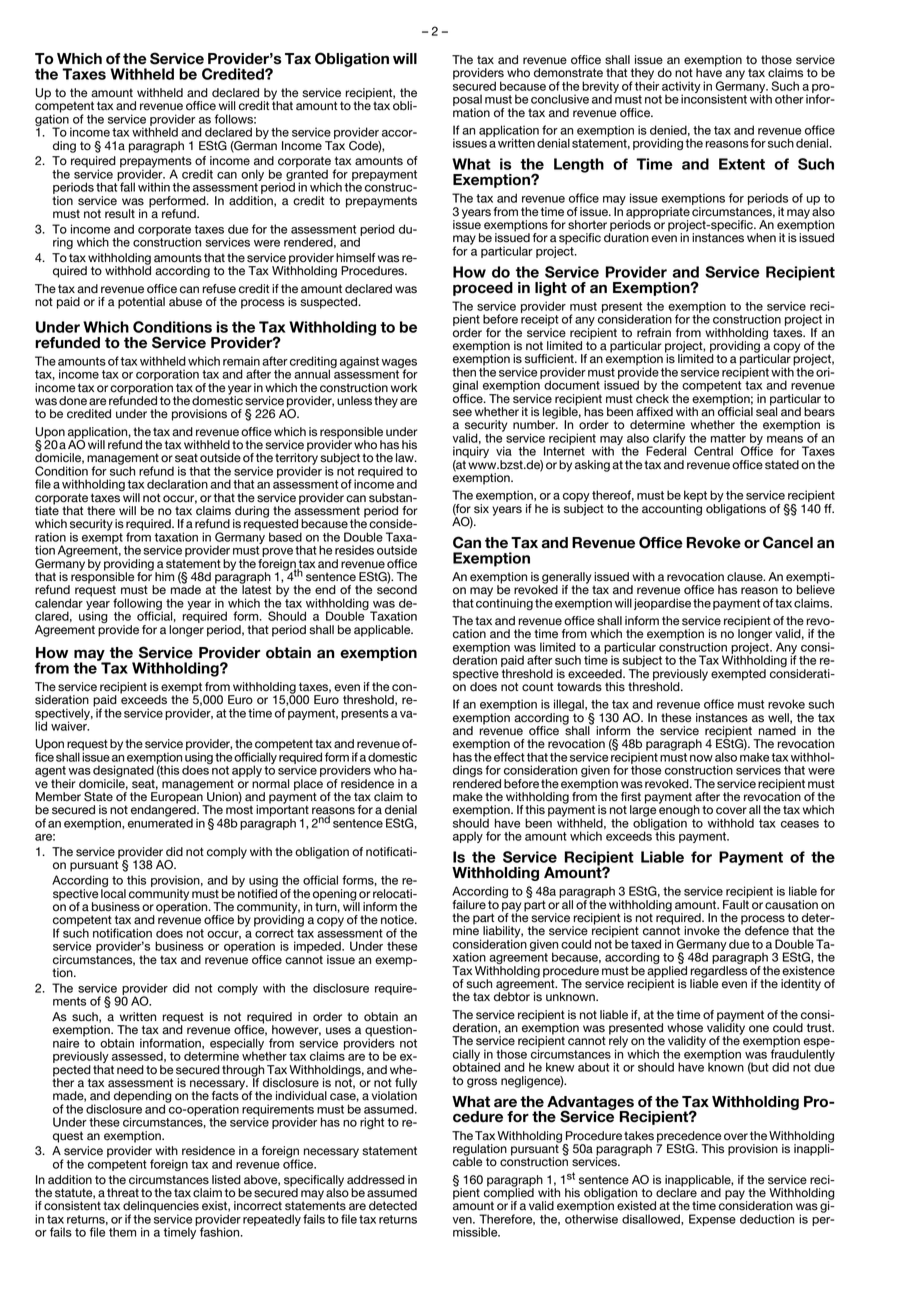  I want to click on activity, so click(681, 88).
